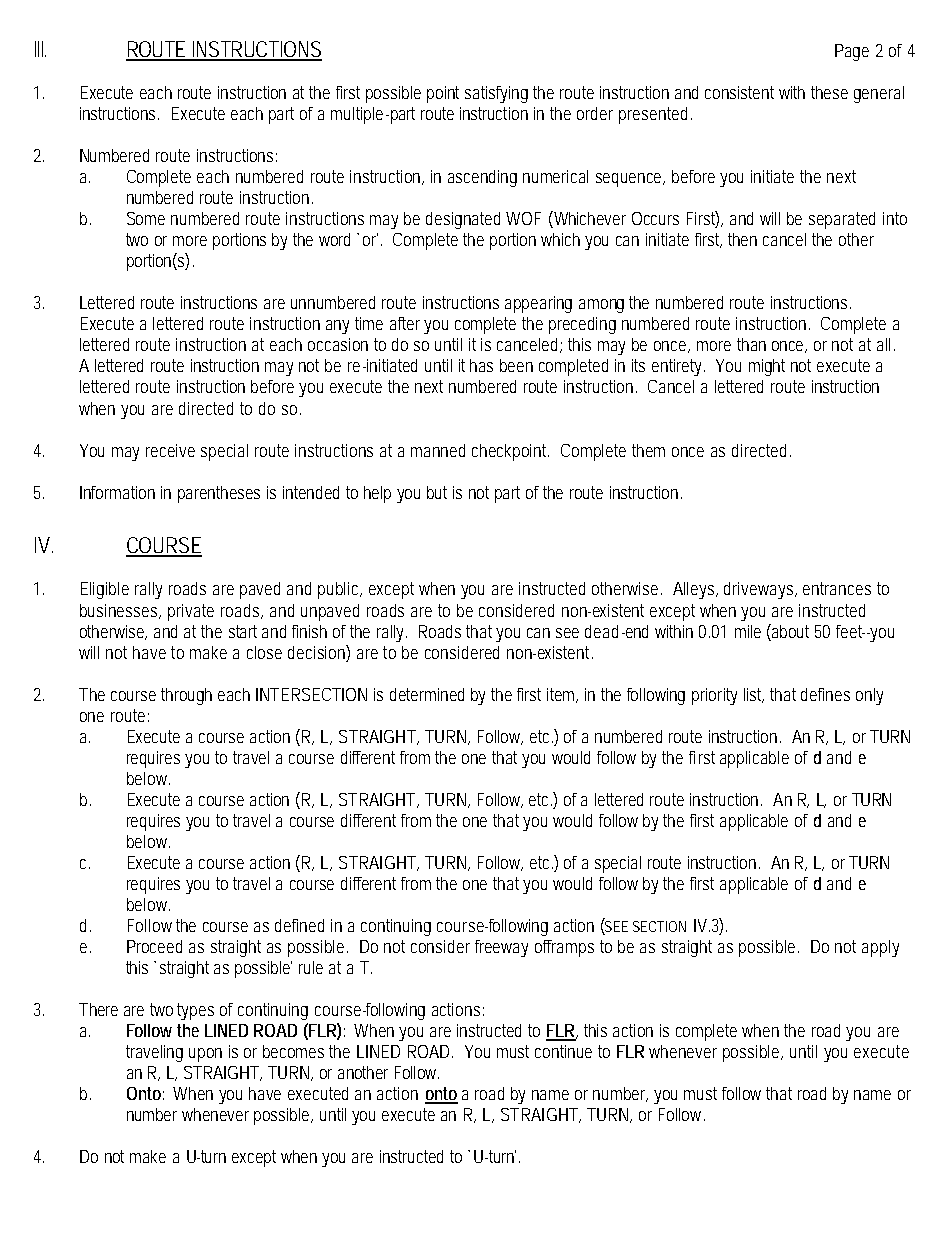 The width and height of the screenshot is (952, 1233). Describe the element at coordinates (427, 694) in the screenshot. I see `determined` at that location.
